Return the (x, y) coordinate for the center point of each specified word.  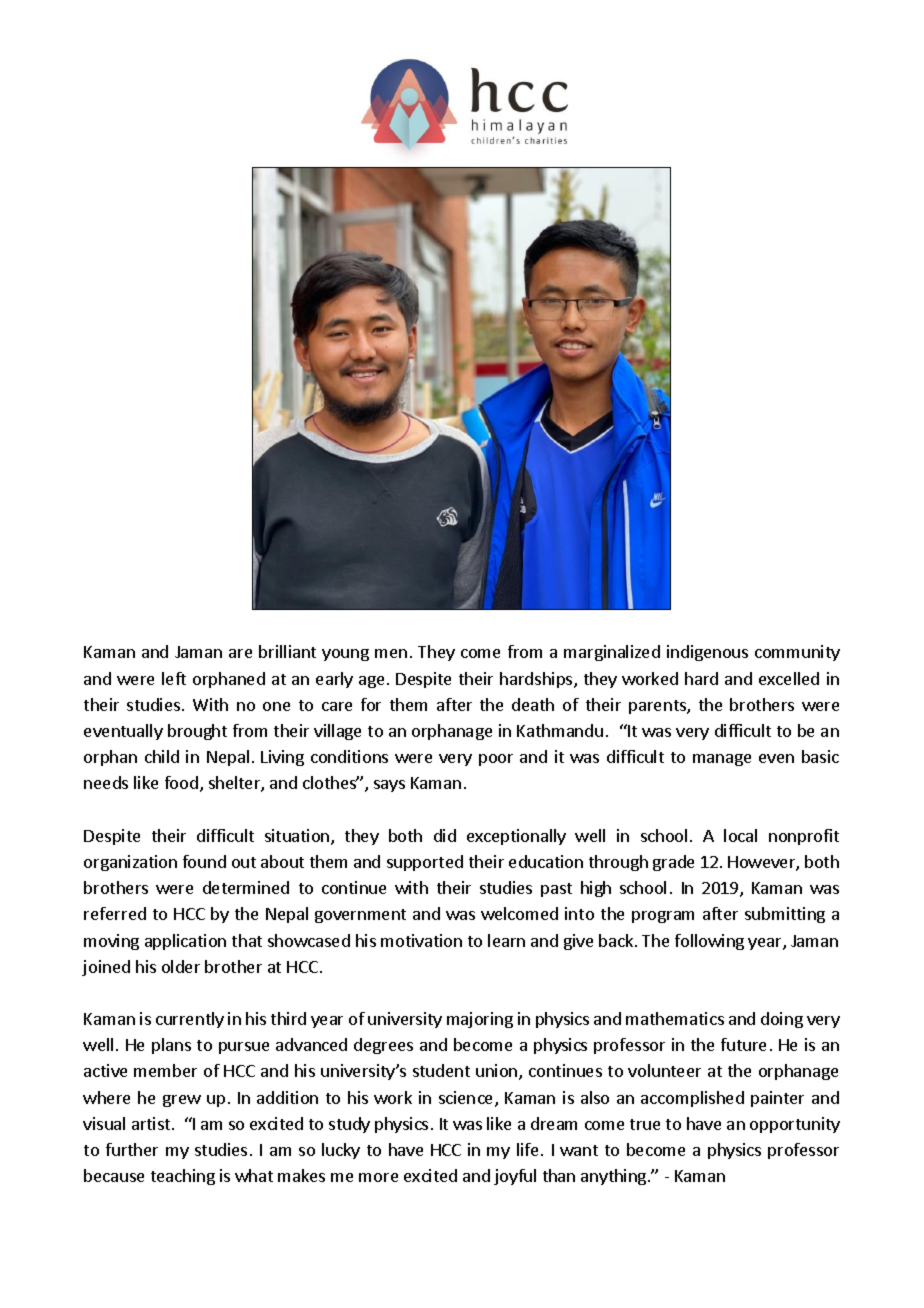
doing (782, 1020)
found (204, 861)
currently (190, 1020)
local (740, 835)
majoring (480, 1020)
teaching (183, 1177)
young (345, 655)
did (445, 835)
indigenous (707, 653)
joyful (515, 1177)
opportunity (795, 1125)
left (174, 678)
